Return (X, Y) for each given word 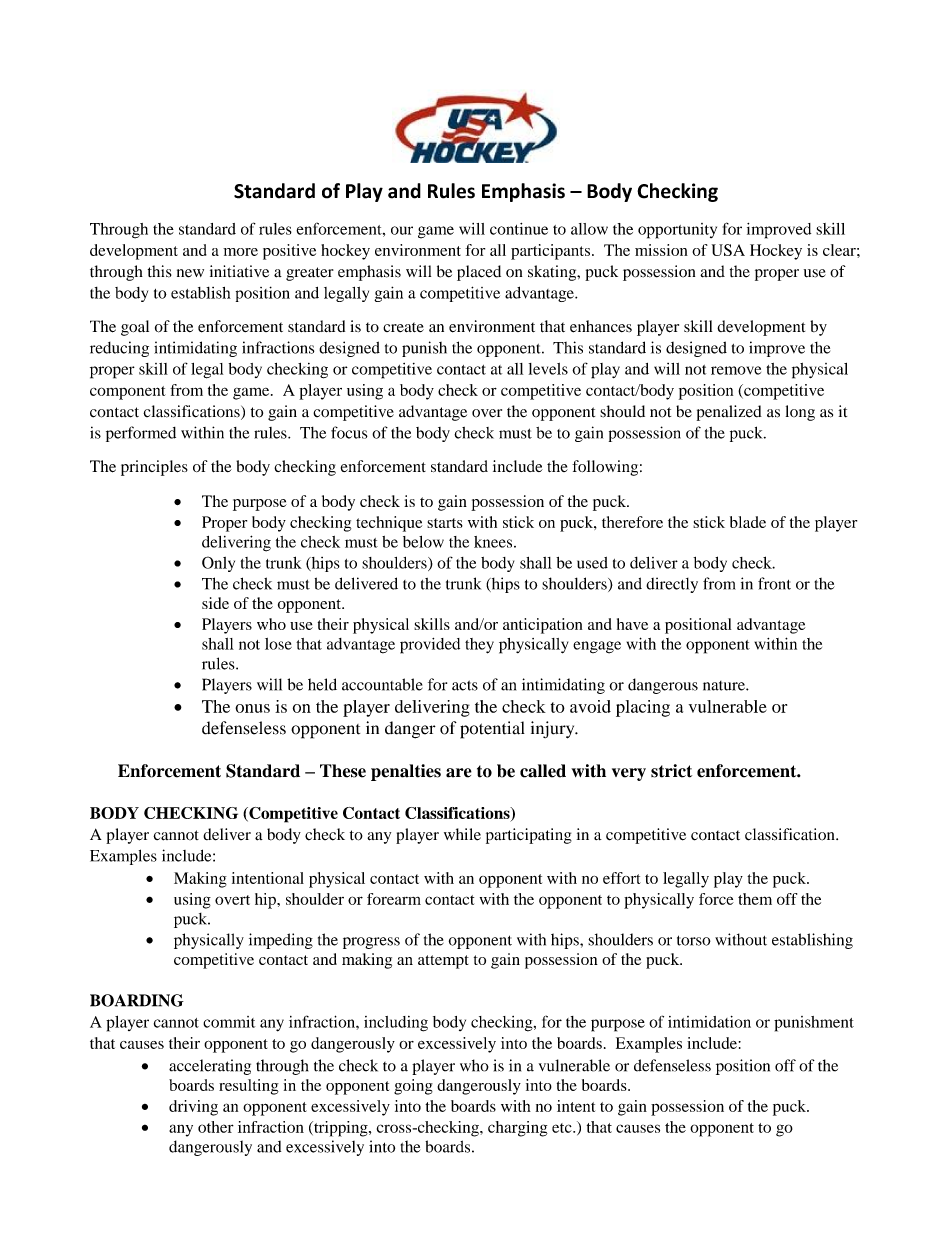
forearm (394, 899)
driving (193, 1108)
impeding (281, 941)
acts (465, 685)
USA (728, 250)
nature (725, 686)
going (413, 1087)
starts (445, 523)
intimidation (709, 1022)
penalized (729, 413)
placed (479, 273)
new (190, 273)
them (755, 899)
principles (154, 468)
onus (252, 708)
